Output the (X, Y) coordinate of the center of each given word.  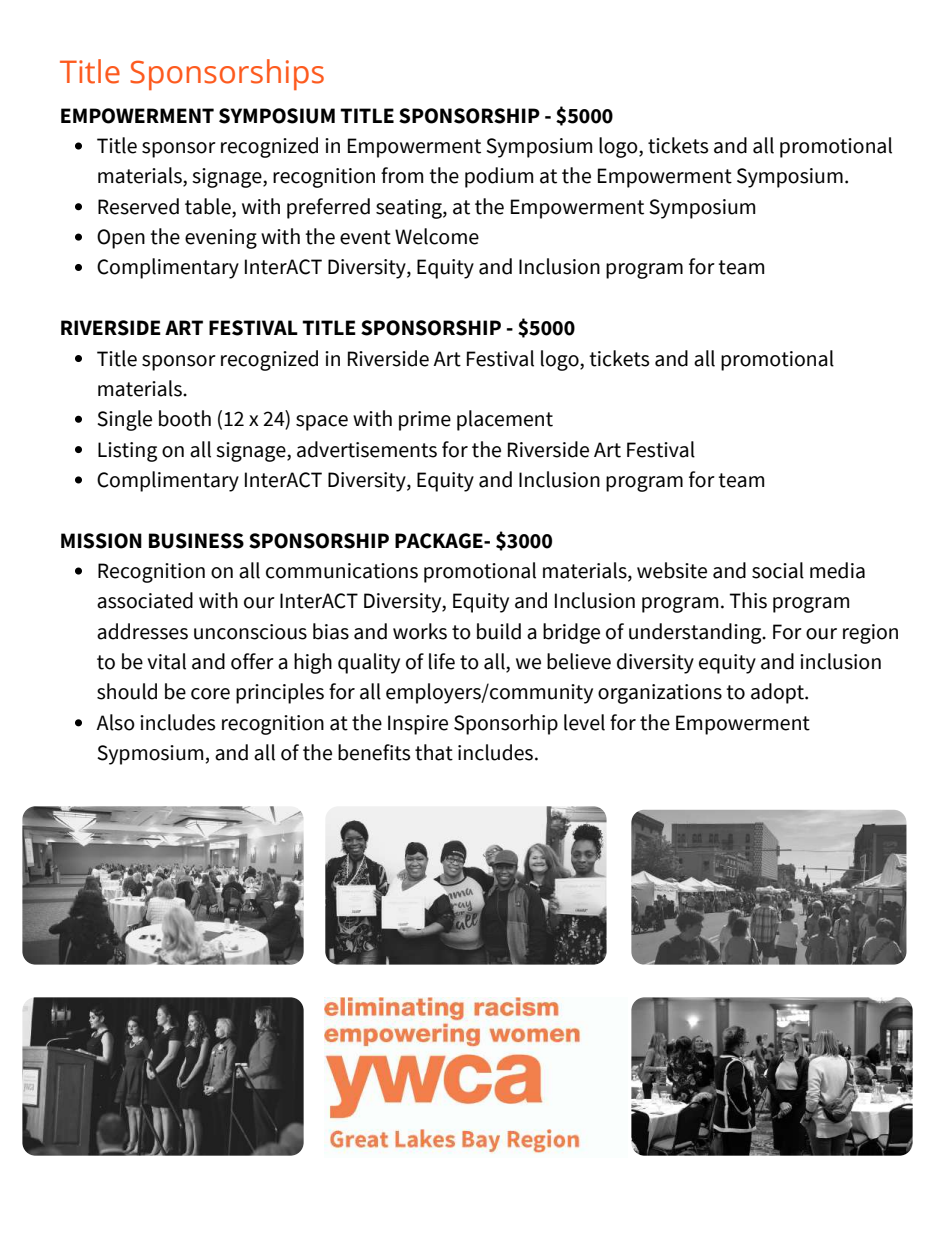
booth (185, 418)
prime (425, 421)
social (778, 570)
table (209, 206)
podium (499, 177)
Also (115, 722)
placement (505, 420)
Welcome (437, 236)
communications (342, 571)
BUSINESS (196, 541)
